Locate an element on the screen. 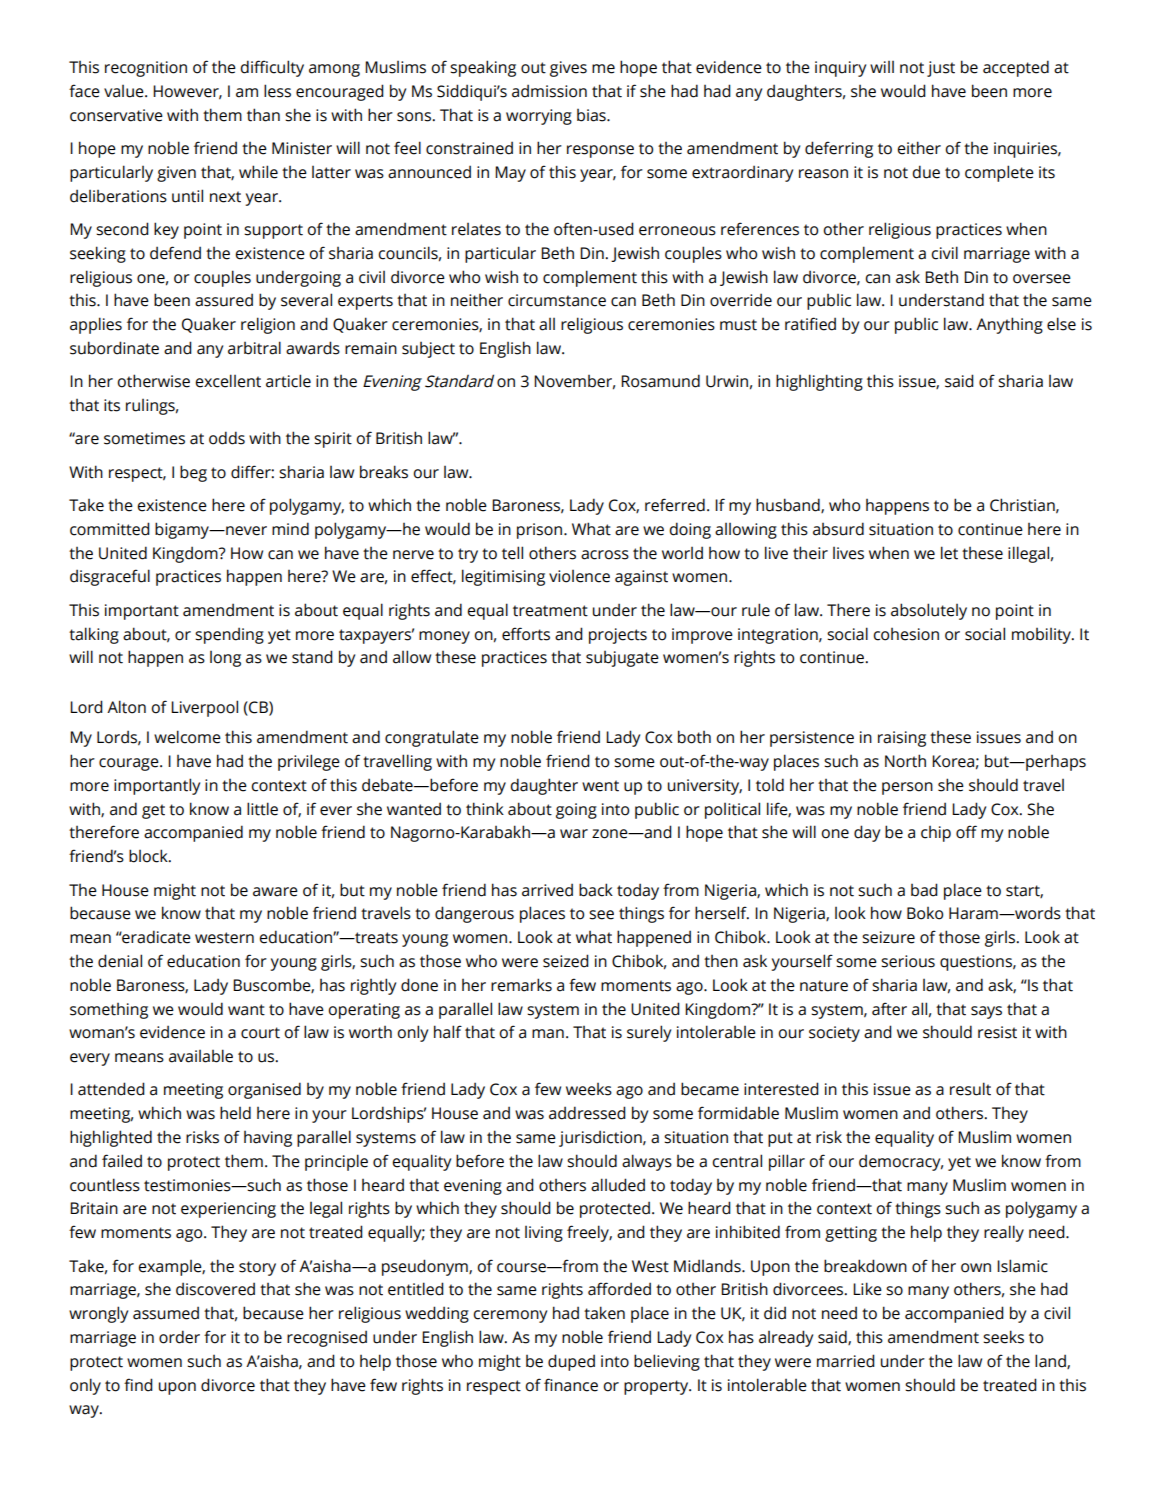 The height and width of the screenshot is (1505, 1163). went is located at coordinates (600, 786).
